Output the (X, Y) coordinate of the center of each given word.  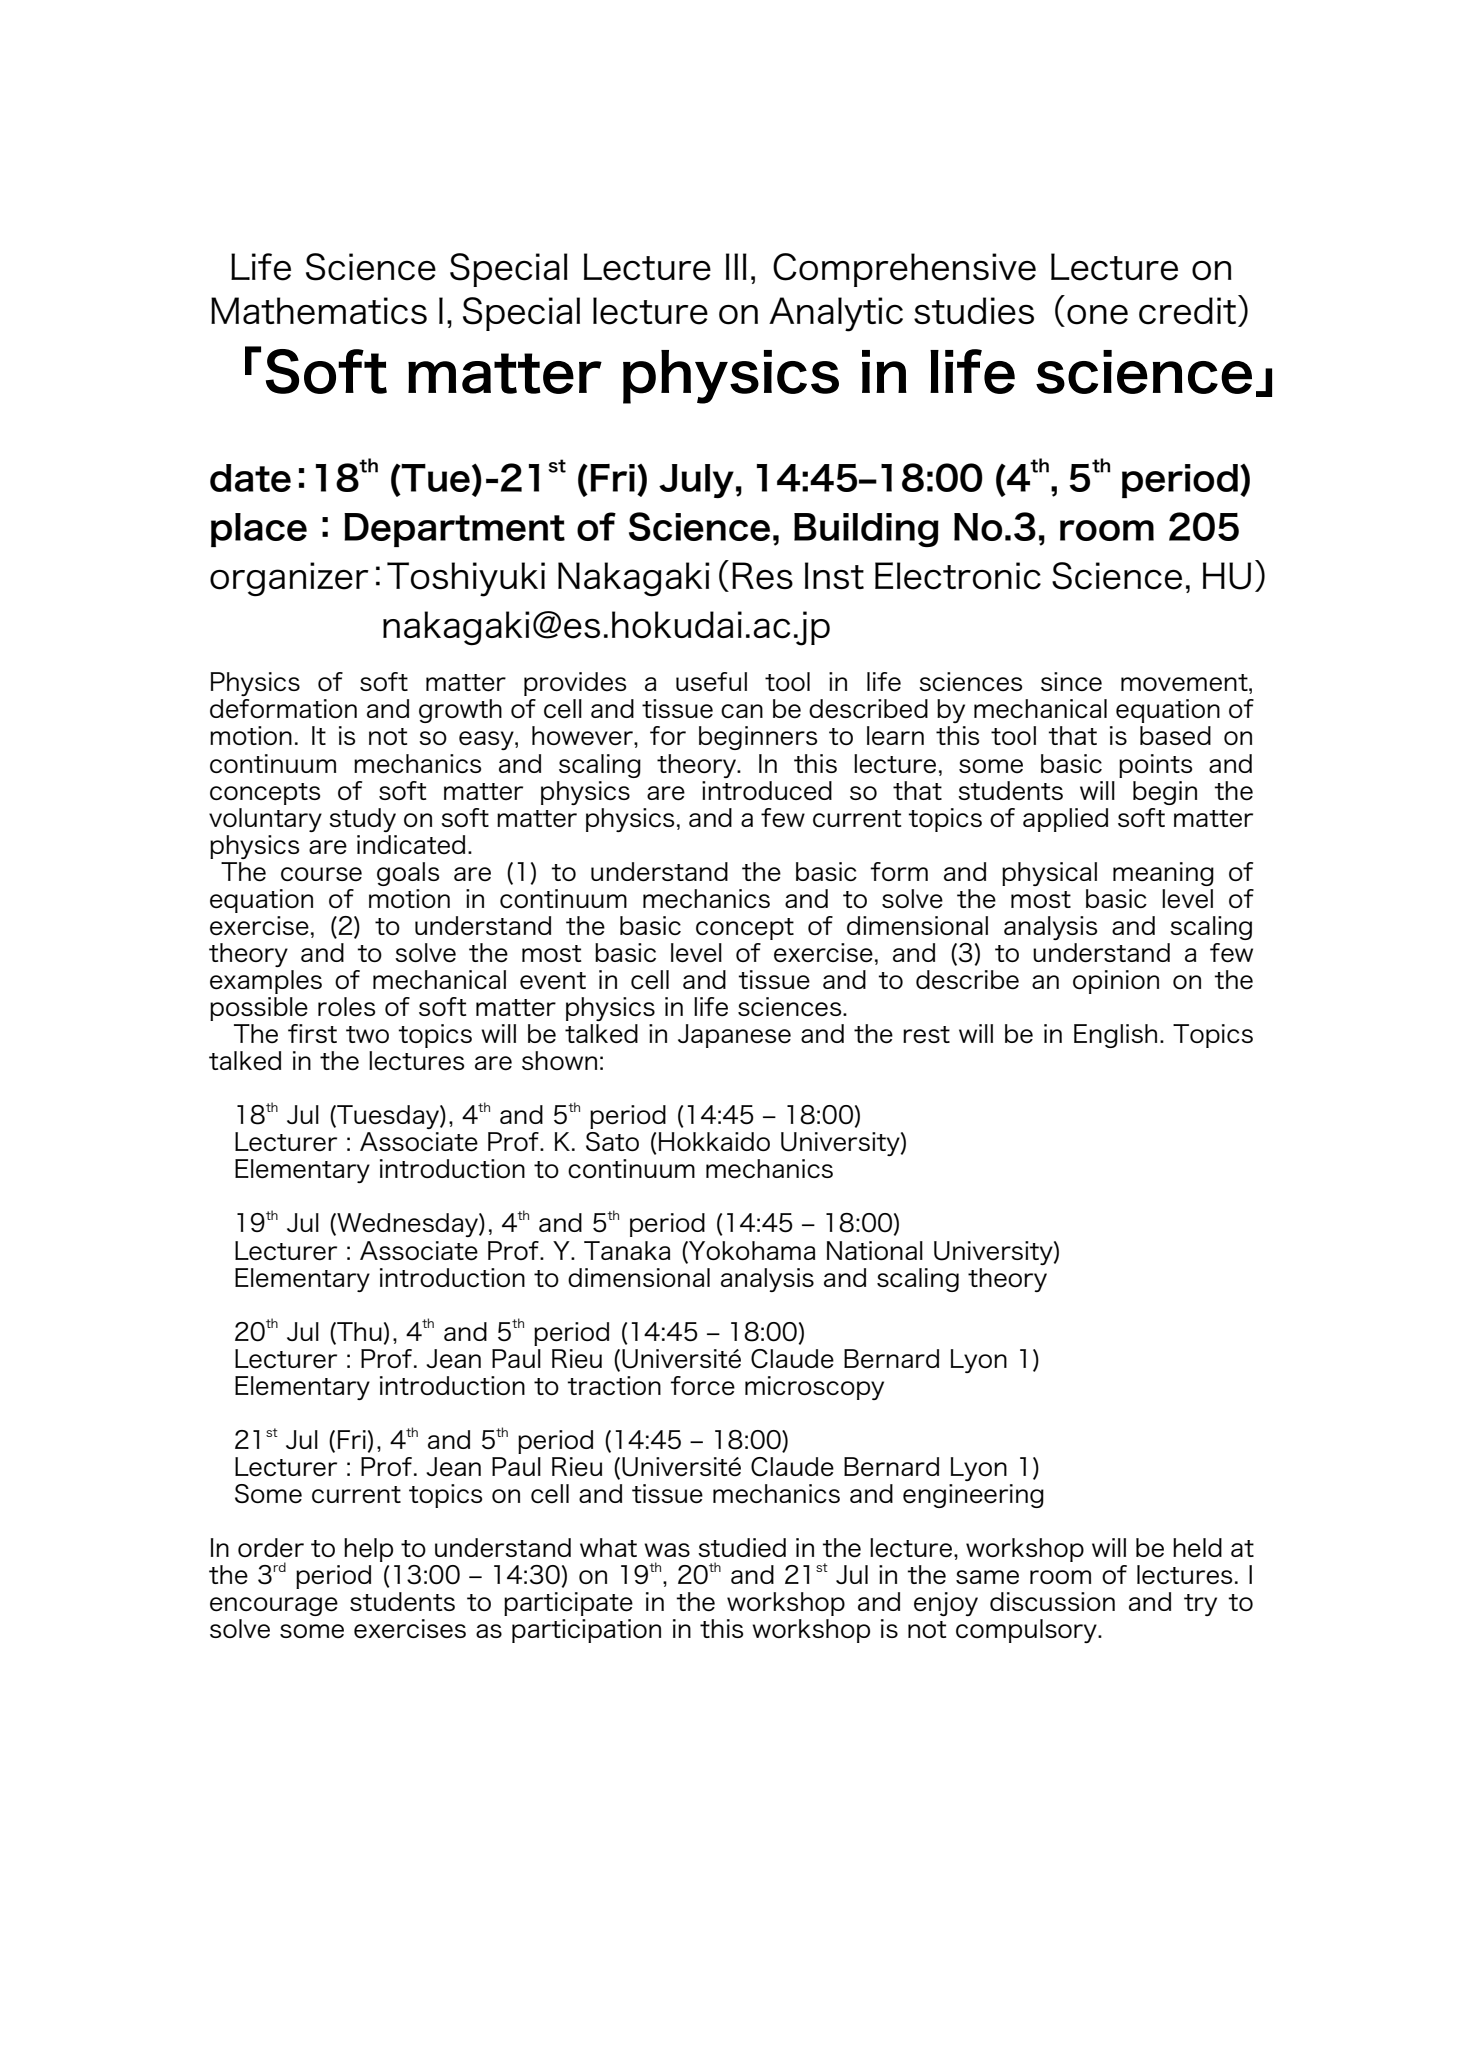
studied (742, 1548)
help (368, 1550)
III (736, 266)
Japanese (734, 1036)
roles (346, 1007)
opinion (1116, 982)
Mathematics (319, 311)
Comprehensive (904, 270)
